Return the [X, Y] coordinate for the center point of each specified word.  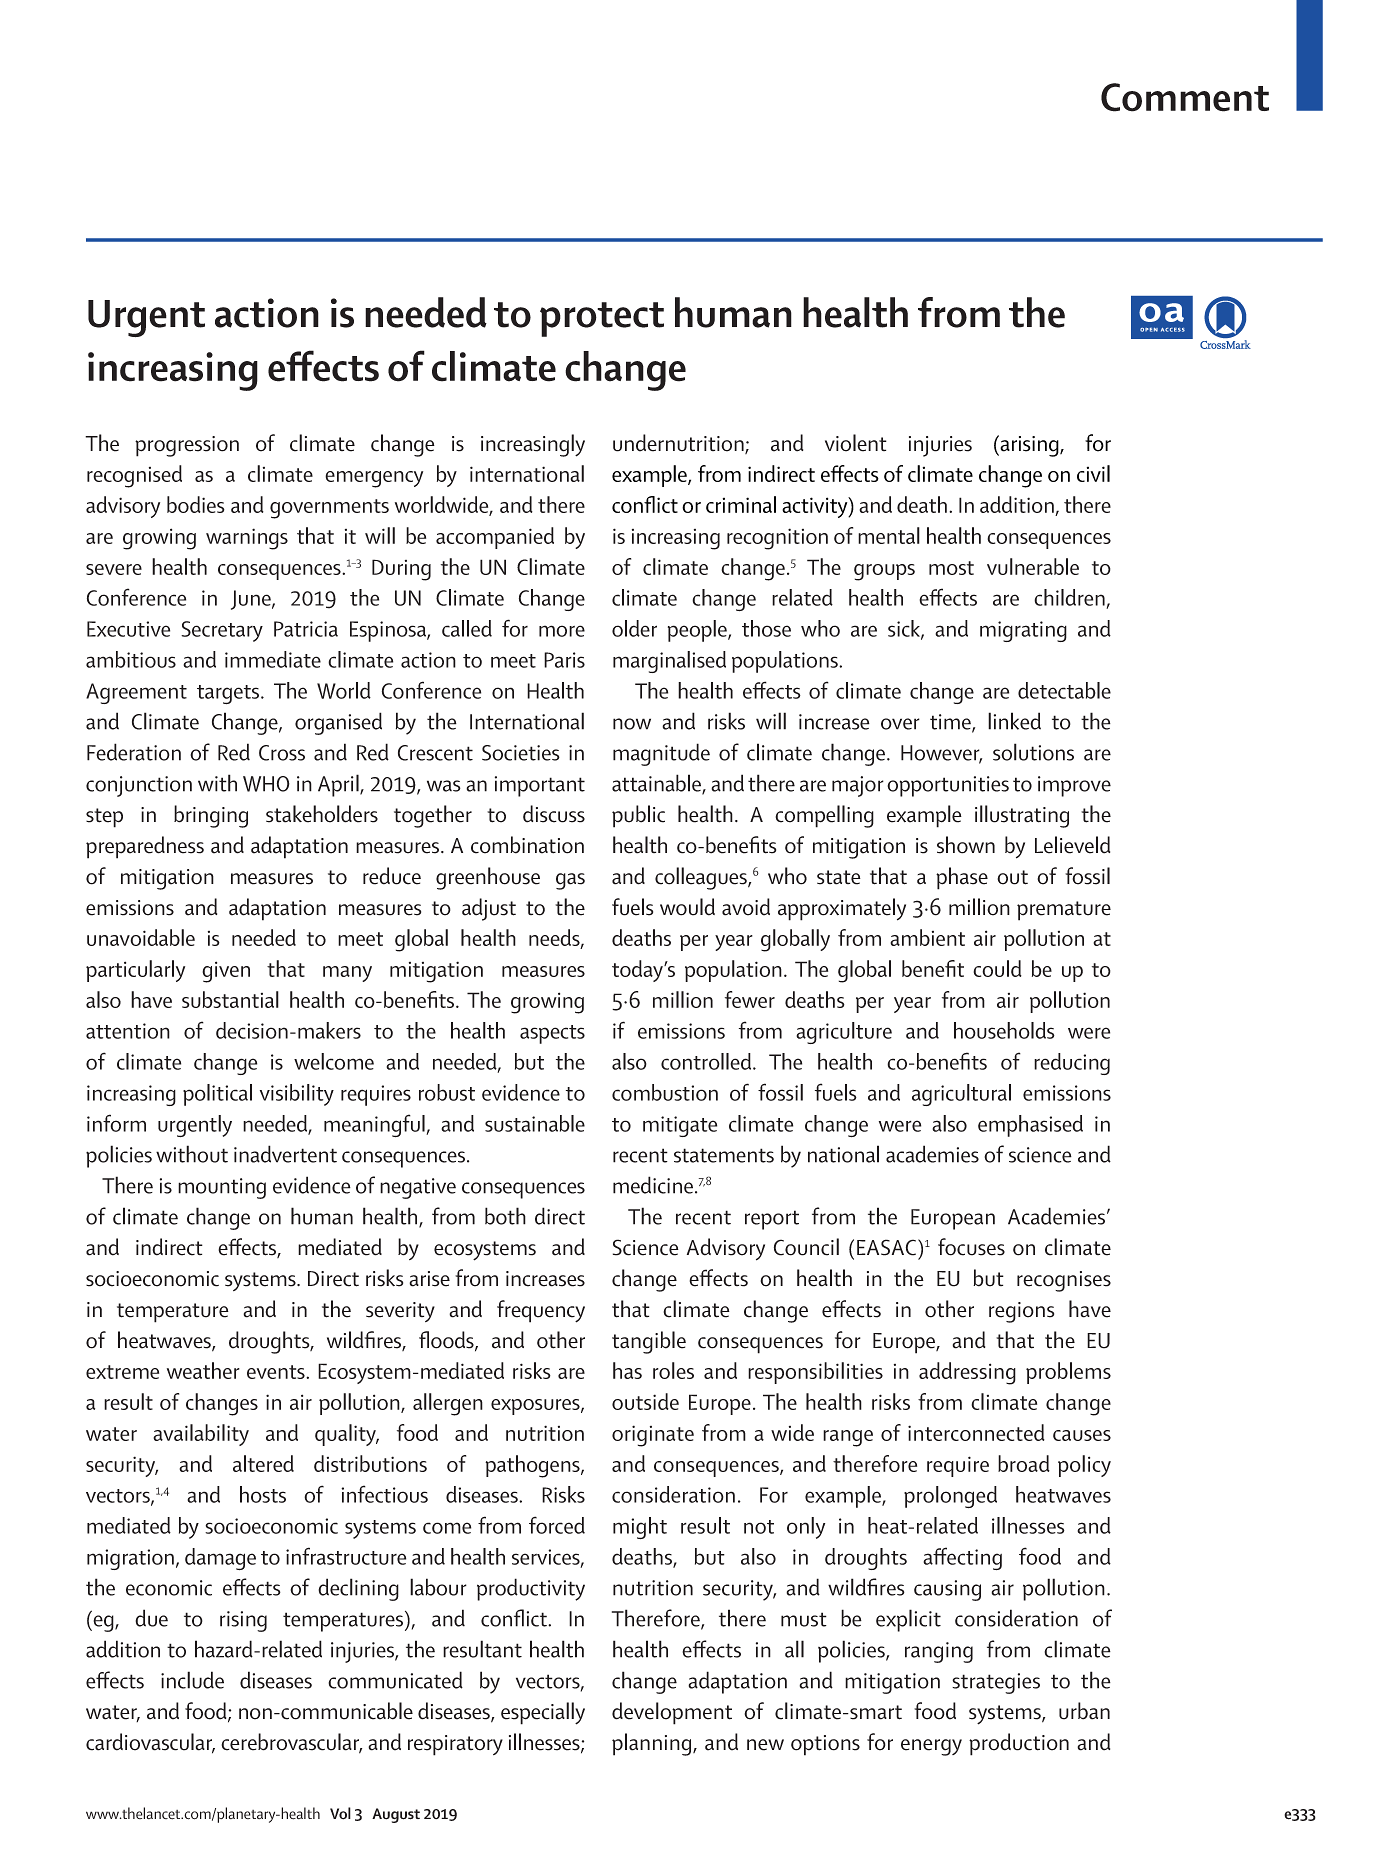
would [687, 907]
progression [187, 446]
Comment [1185, 97]
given [226, 972]
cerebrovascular [291, 1743]
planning [653, 1744]
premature [1064, 911]
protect [602, 319]
